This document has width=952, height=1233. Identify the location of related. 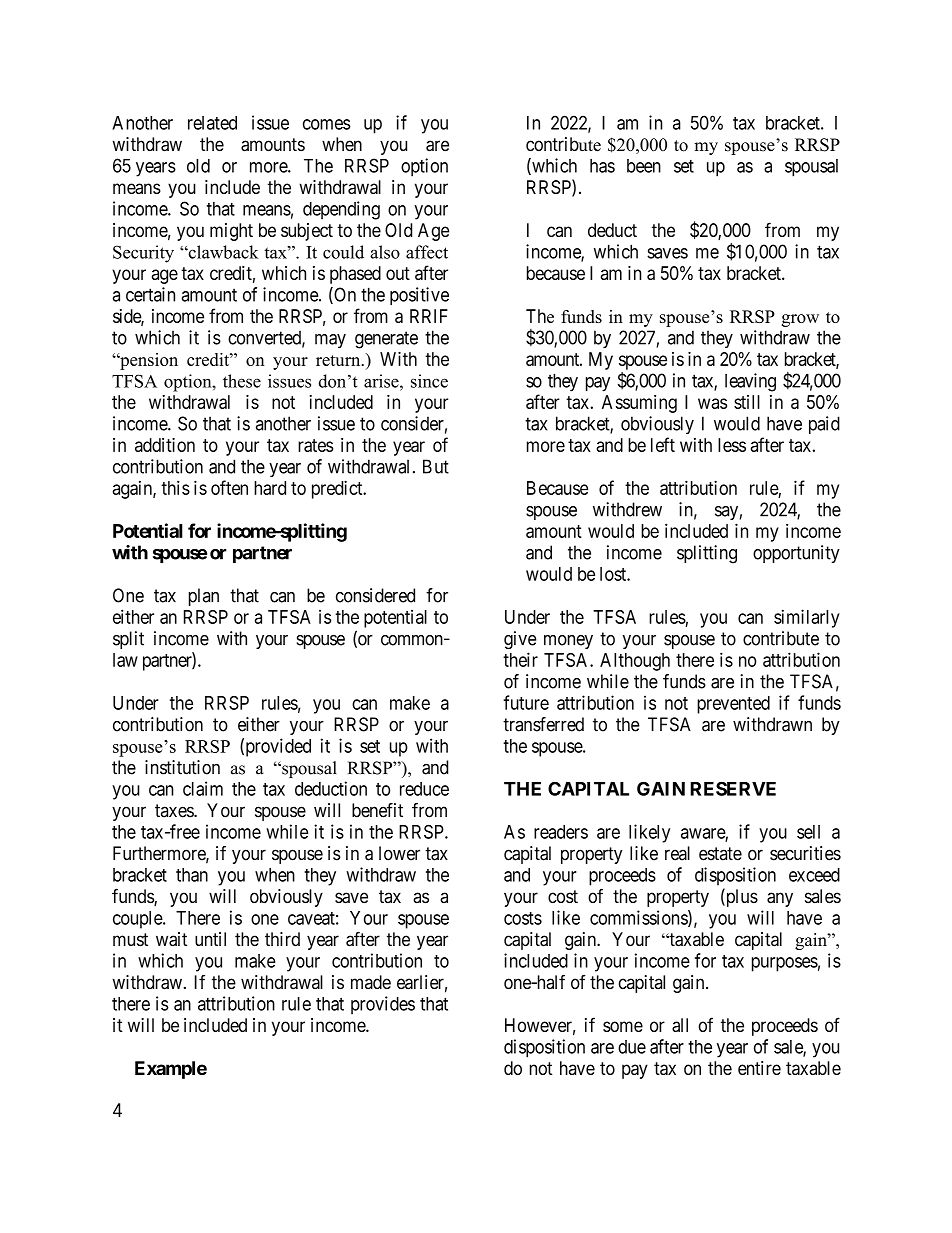
(212, 123).
